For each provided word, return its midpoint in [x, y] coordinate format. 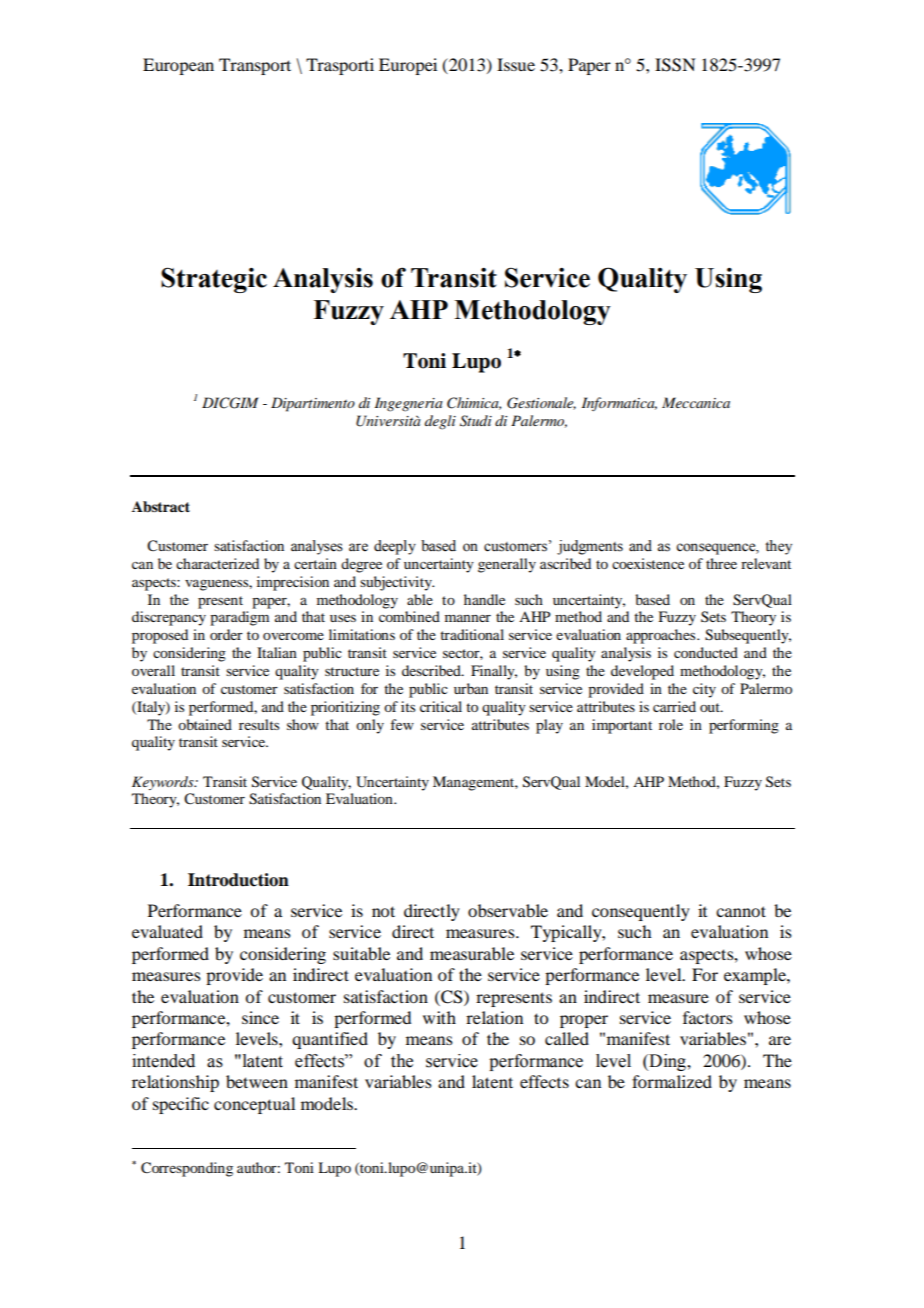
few [402, 724]
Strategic [214, 280]
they [778, 547]
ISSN [675, 65]
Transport [255, 66]
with [439, 1017]
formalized [672, 1081]
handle [484, 599]
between [257, 1081]
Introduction [238, 880]
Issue [516, 64]
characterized [217, 563]
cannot [741, 911]
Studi [476, 421]
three [721, 563]
